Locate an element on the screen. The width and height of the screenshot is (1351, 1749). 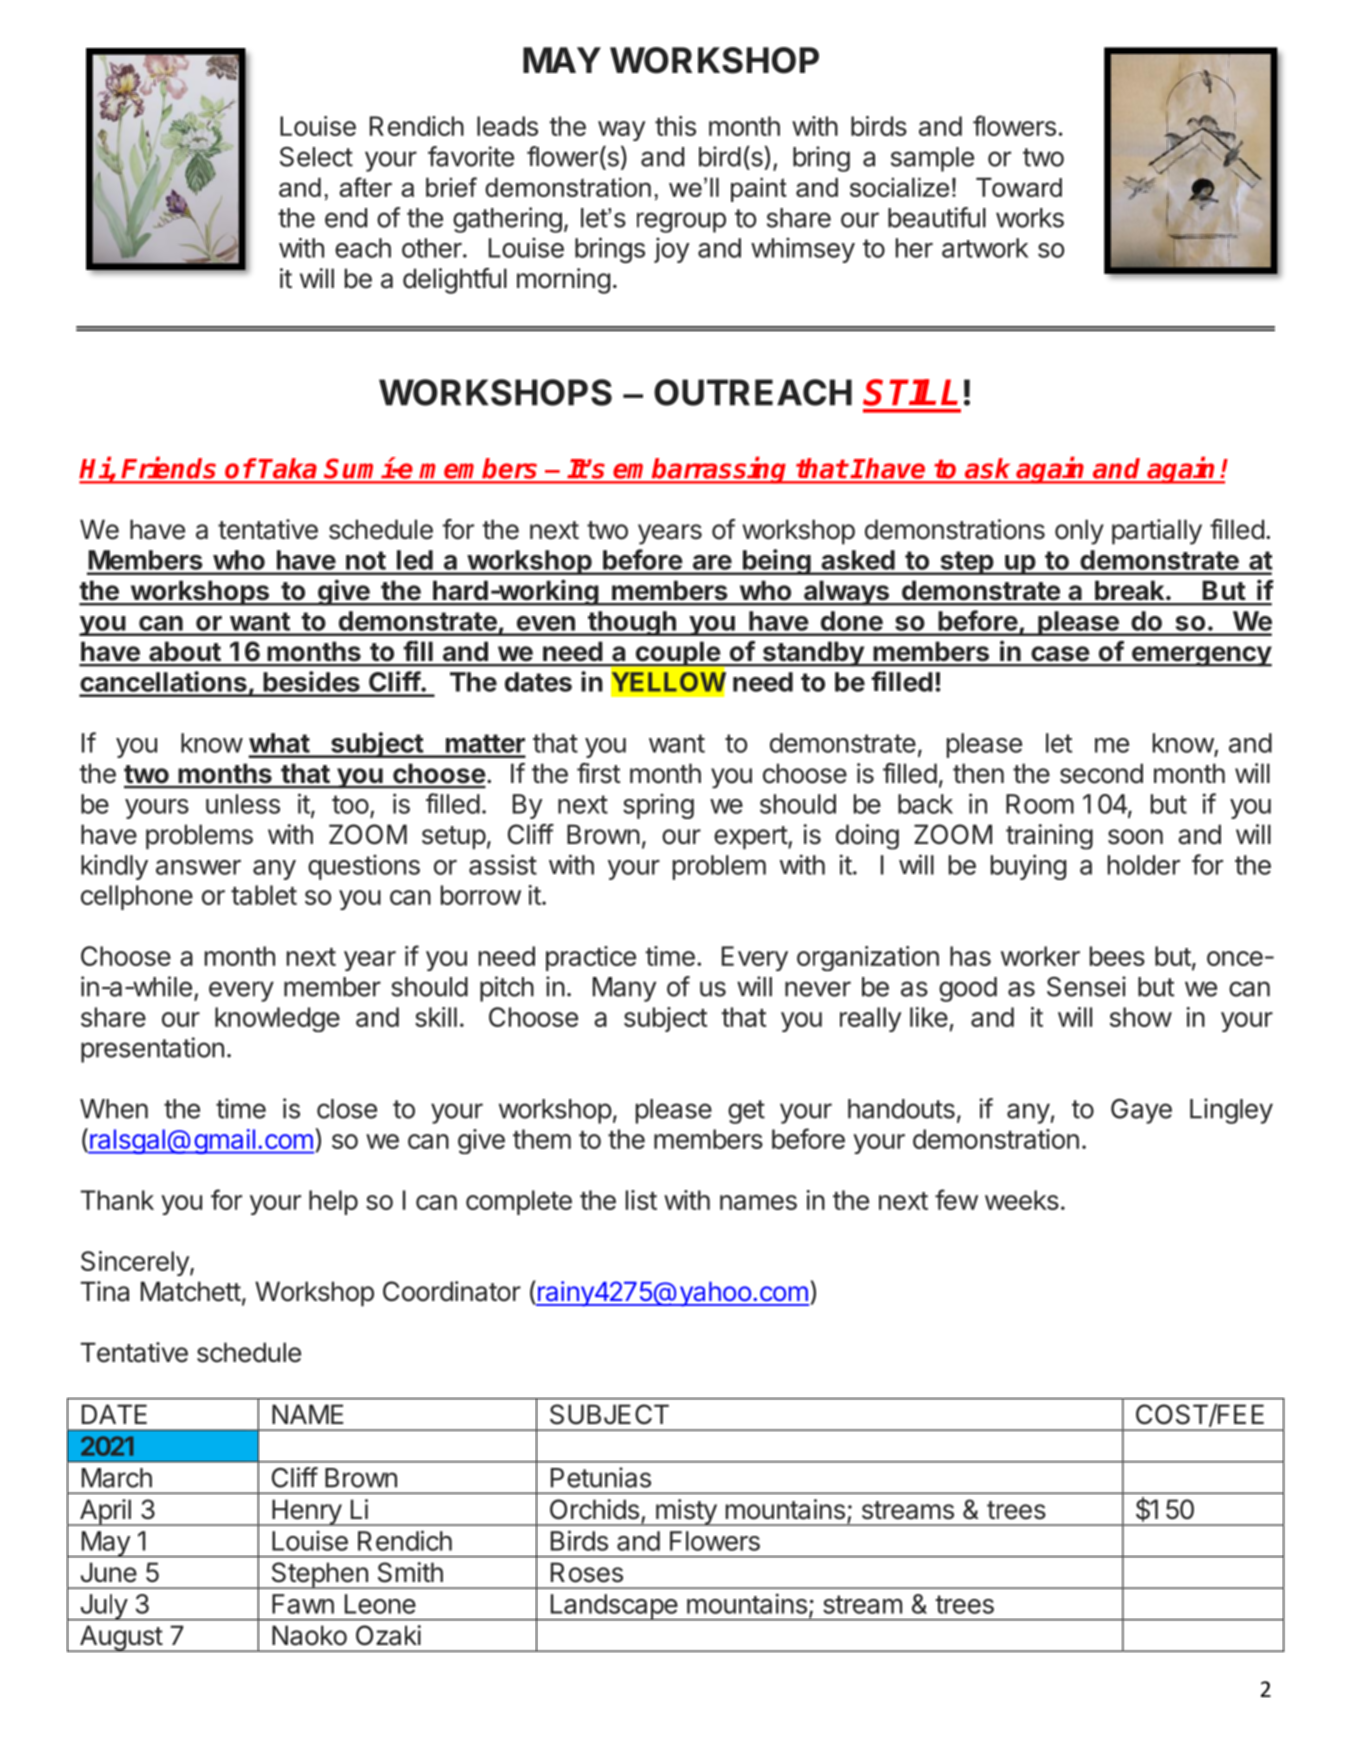
this is located at coordinates (675, 126).
